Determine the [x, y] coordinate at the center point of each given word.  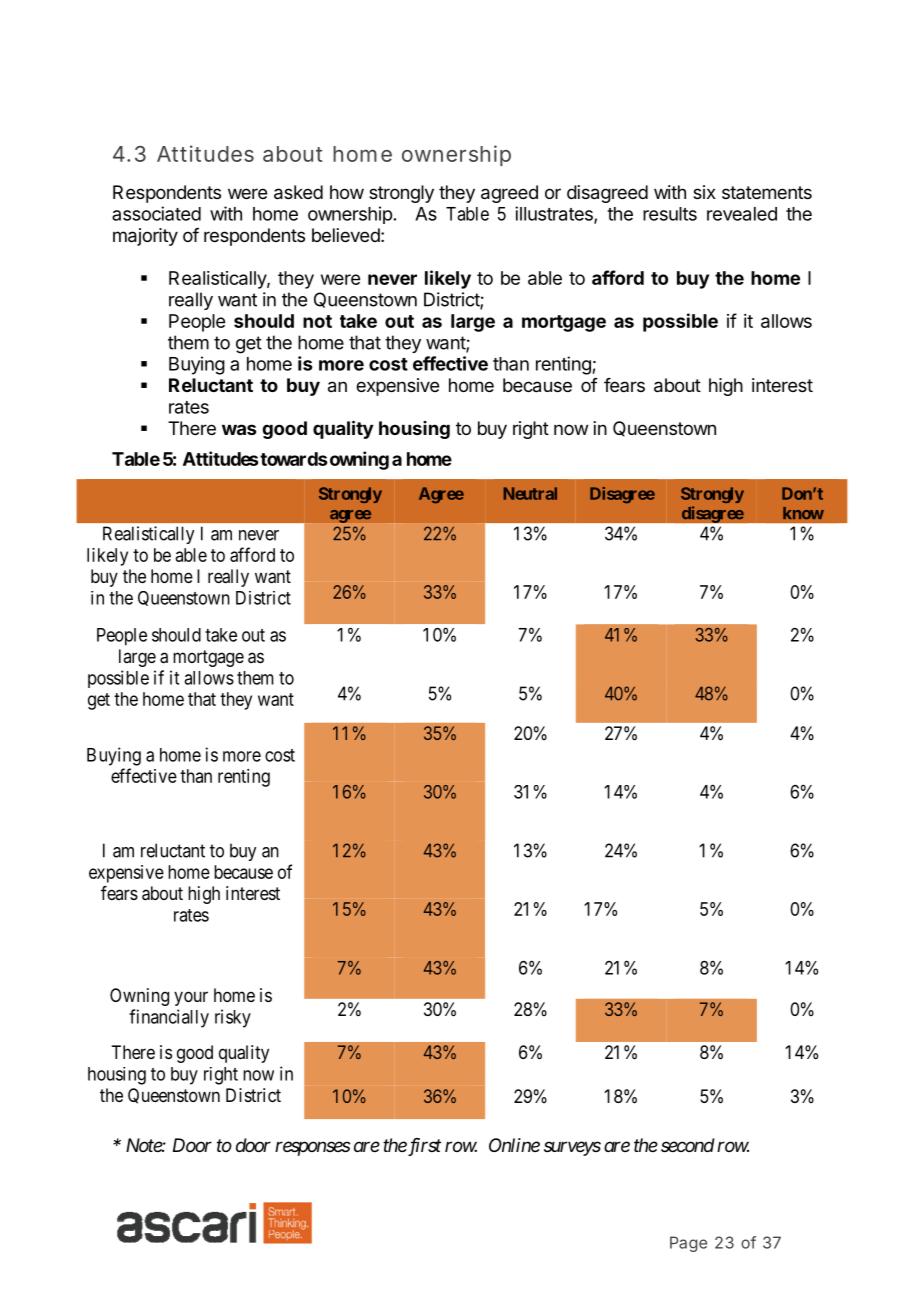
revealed [742, 214]
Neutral [530, 493]
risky [233, 1018]
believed [346, 235]
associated [156, 213]
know [803, 513]
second [688, 1145]
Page [688, 1244]
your [191, 998]
